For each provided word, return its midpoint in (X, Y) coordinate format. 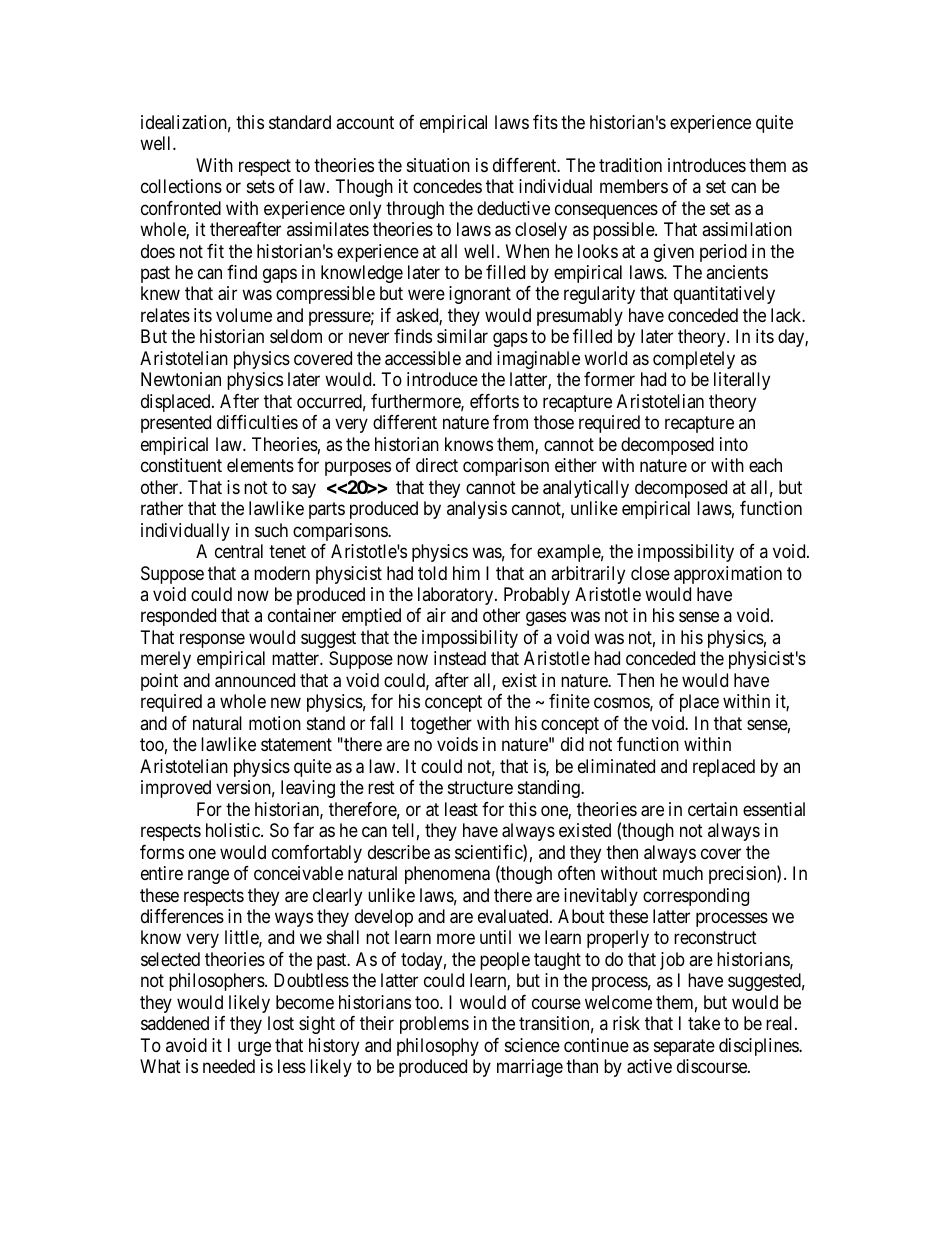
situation (438, 165)
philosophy (438, 1047)
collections (181, 186)
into (734, 444)
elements (260, 465)
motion (275, 723)
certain (713, 809)
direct (437, 465)
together (441, 725)
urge (254, 1048)
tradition (630, 165)
